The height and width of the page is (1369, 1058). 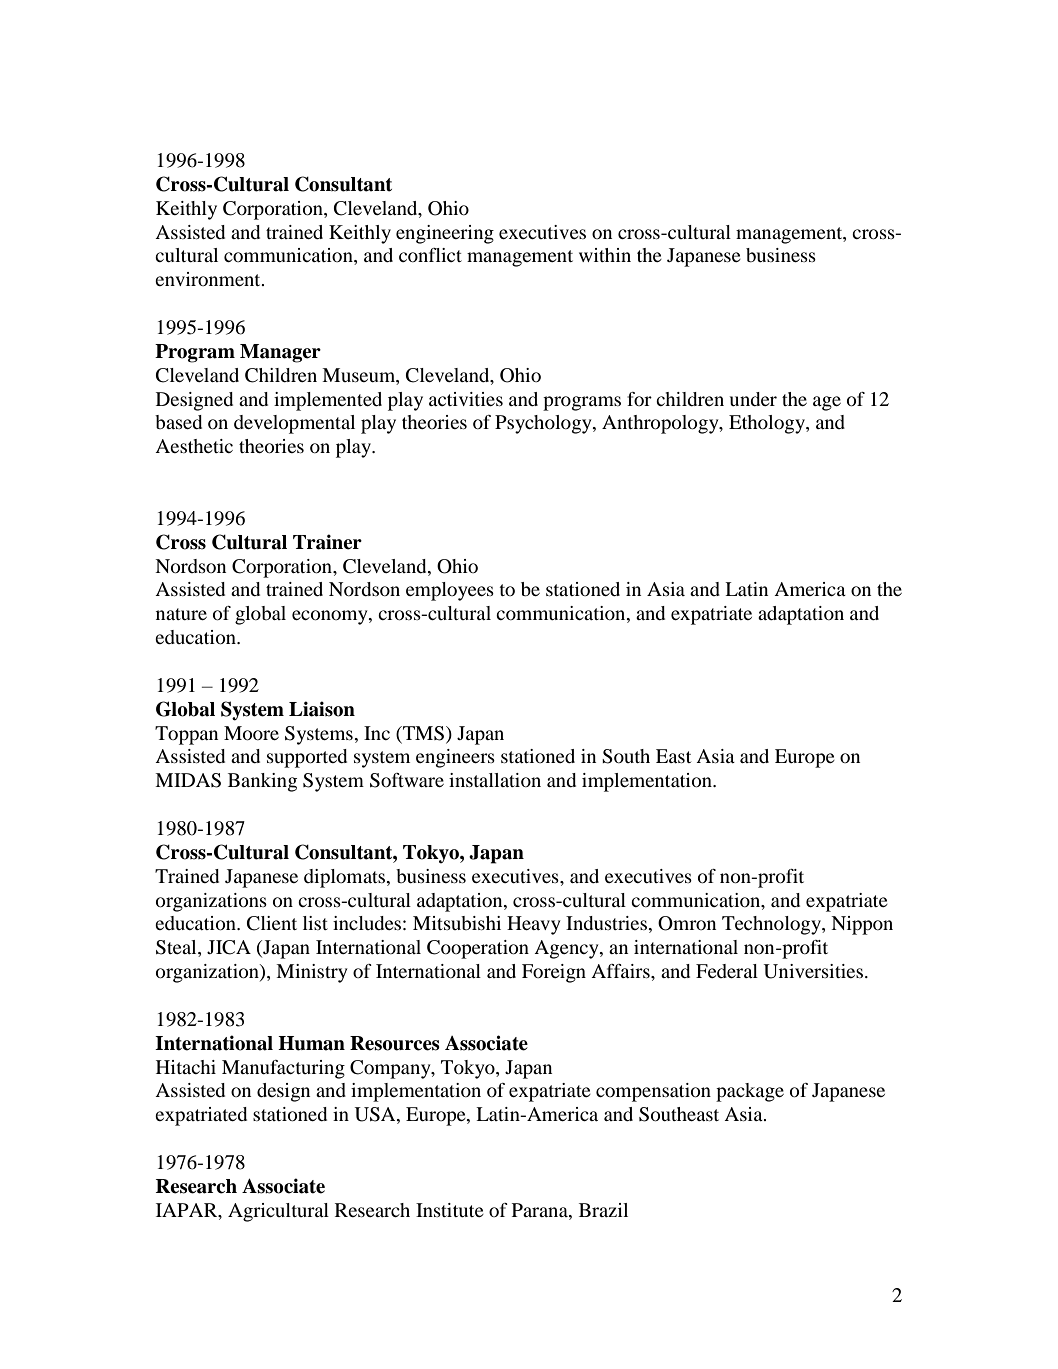 What do you see at coordinates (283, 1069) in the page?
I see `Manufacturing` at bounding box center [283, 1069].
